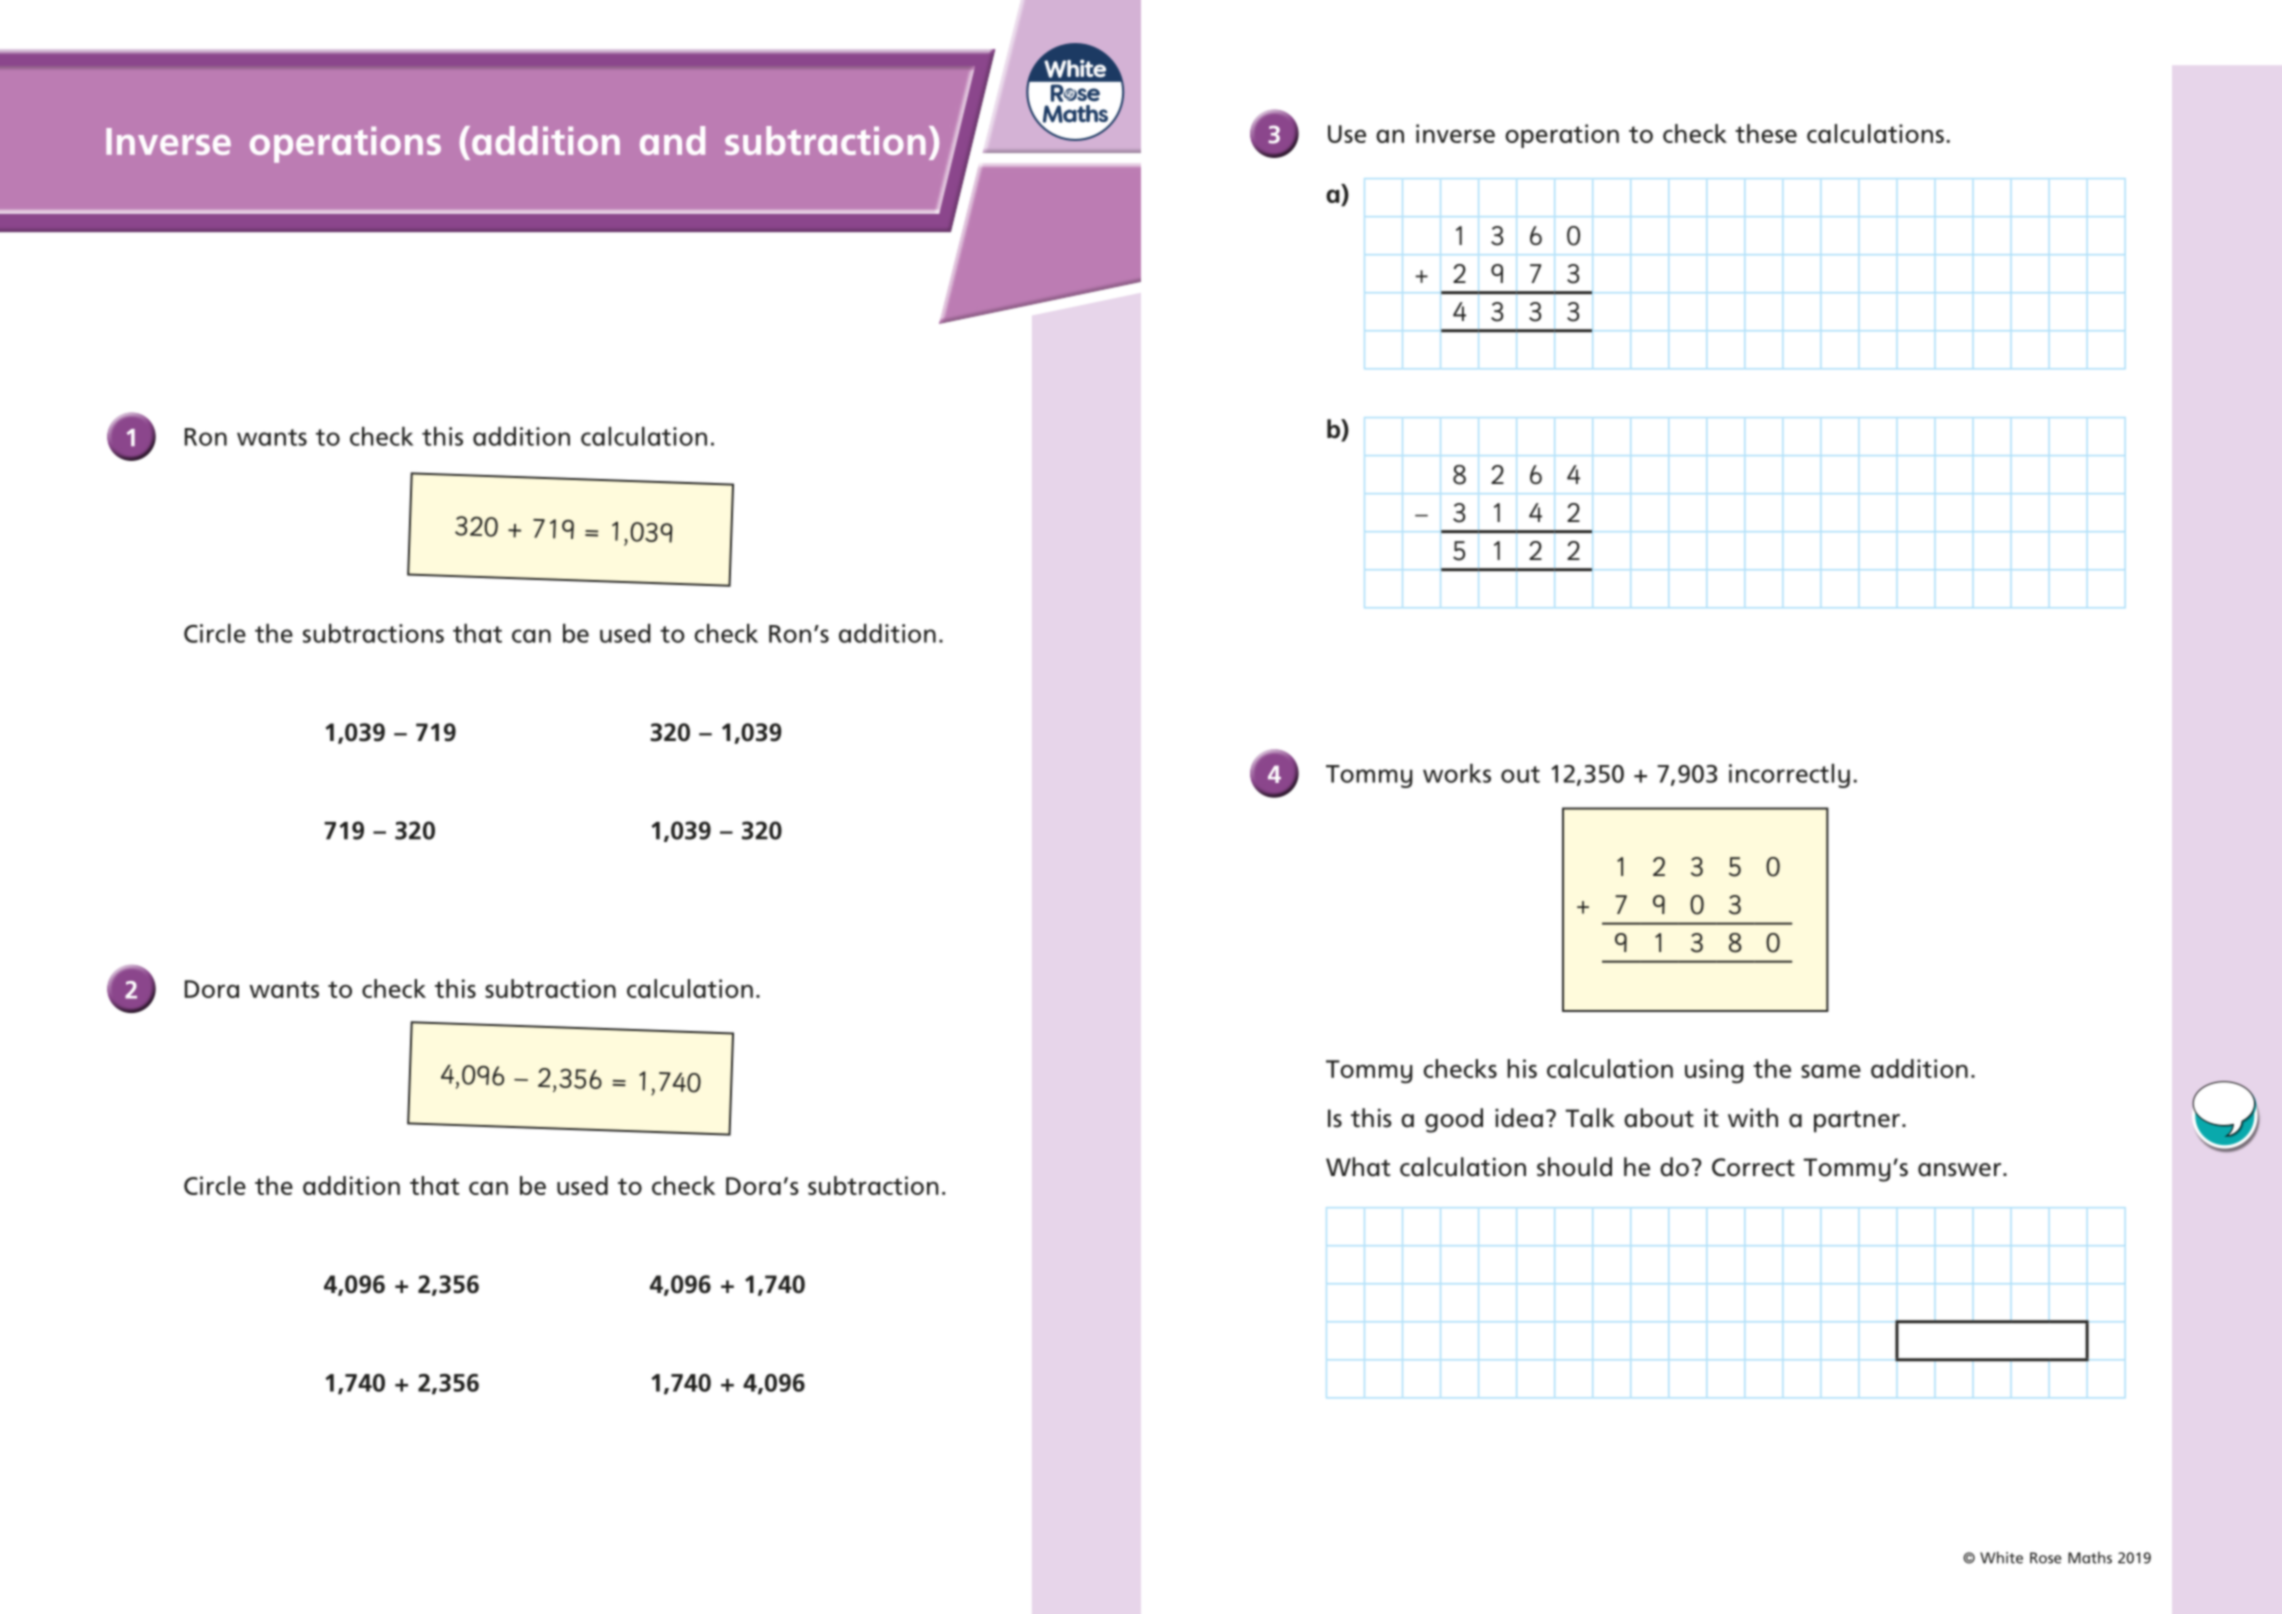 This image has height=1614, width=2282. Describe the element at coordinates (1358, 1167) in the image. I see `What` at that location.
